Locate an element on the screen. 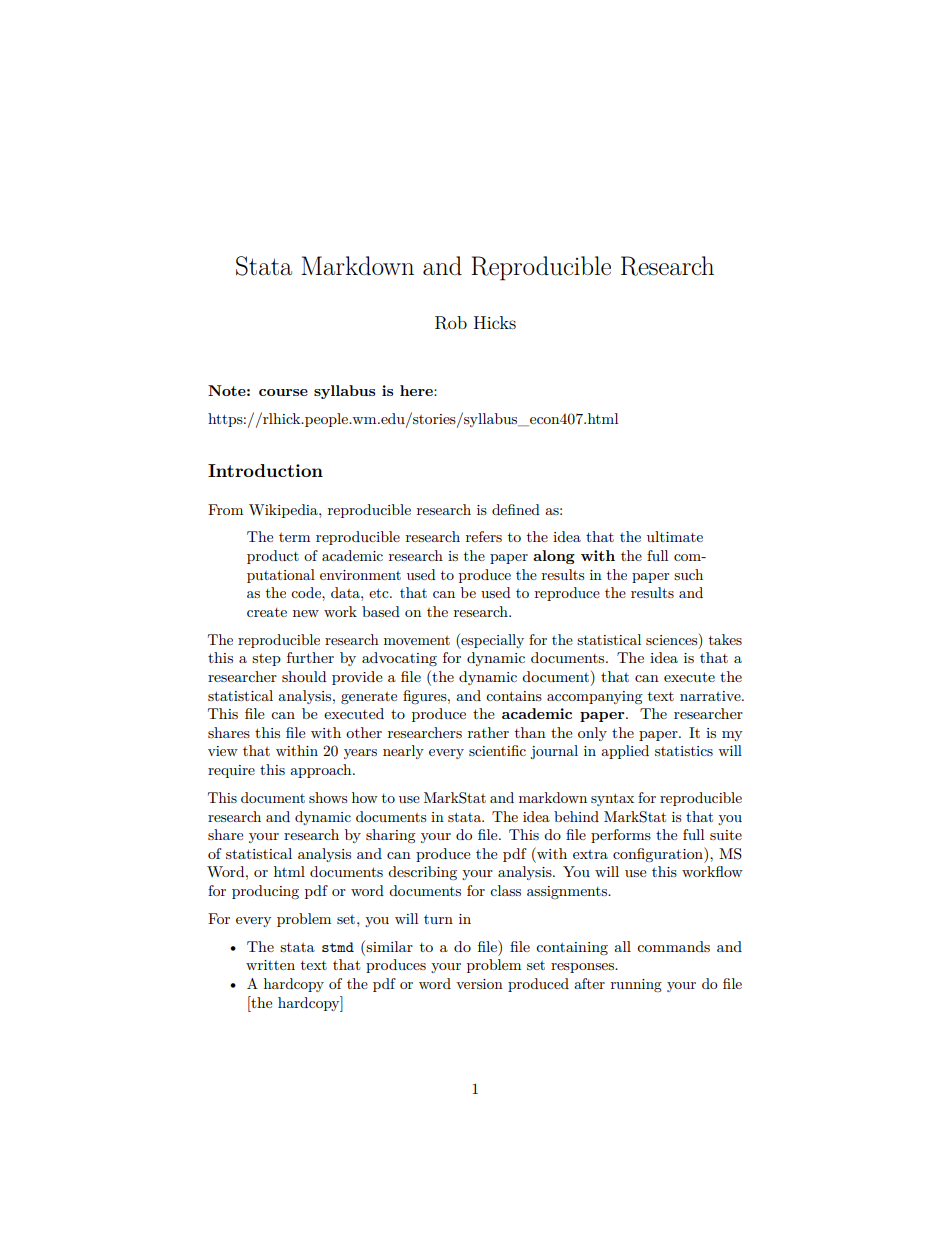 The width and height of the screenshot is (952, 1233). syntax is located at coordinates (612, 799).
